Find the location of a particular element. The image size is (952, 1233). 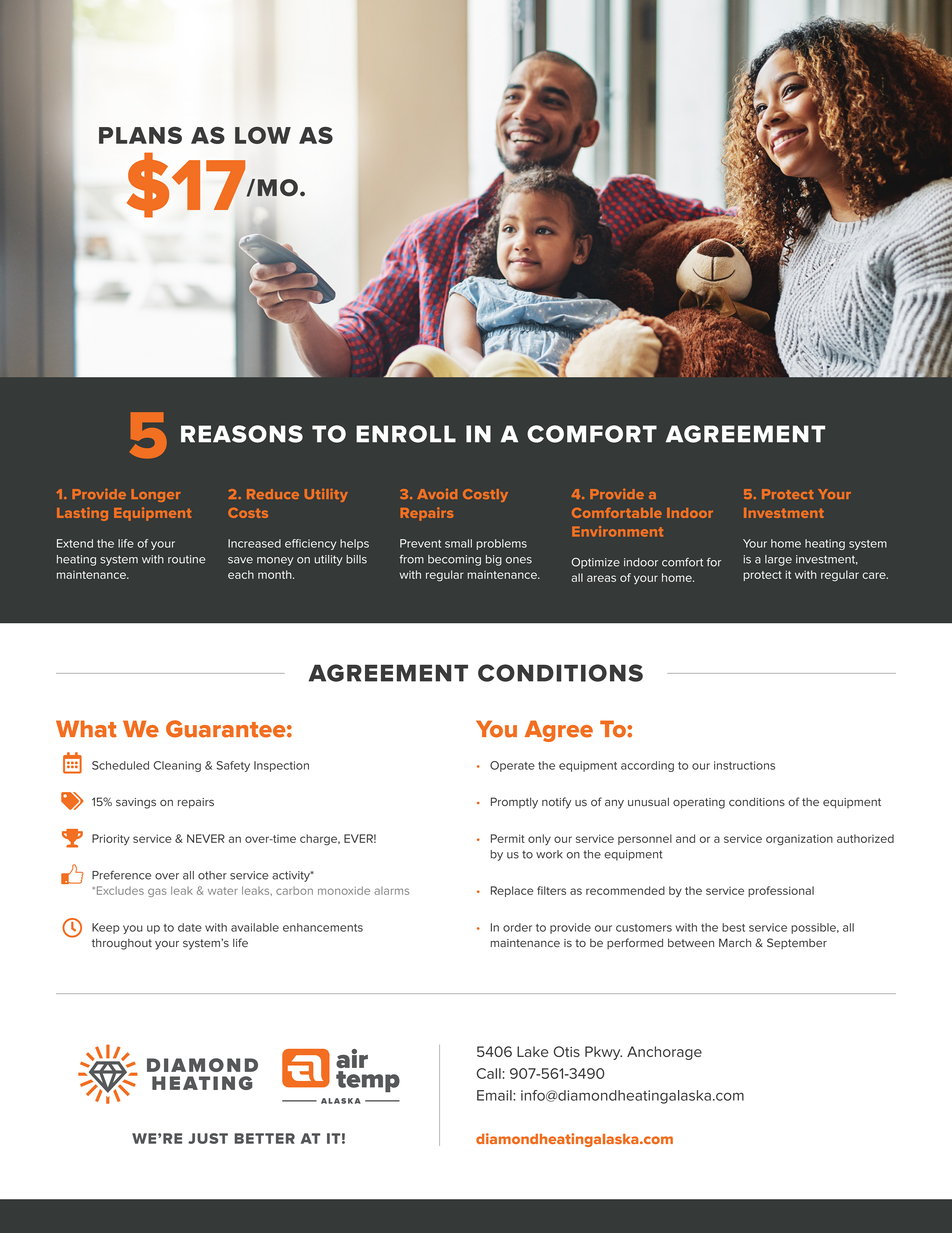

Email is located at coordinates (495, 1095).
